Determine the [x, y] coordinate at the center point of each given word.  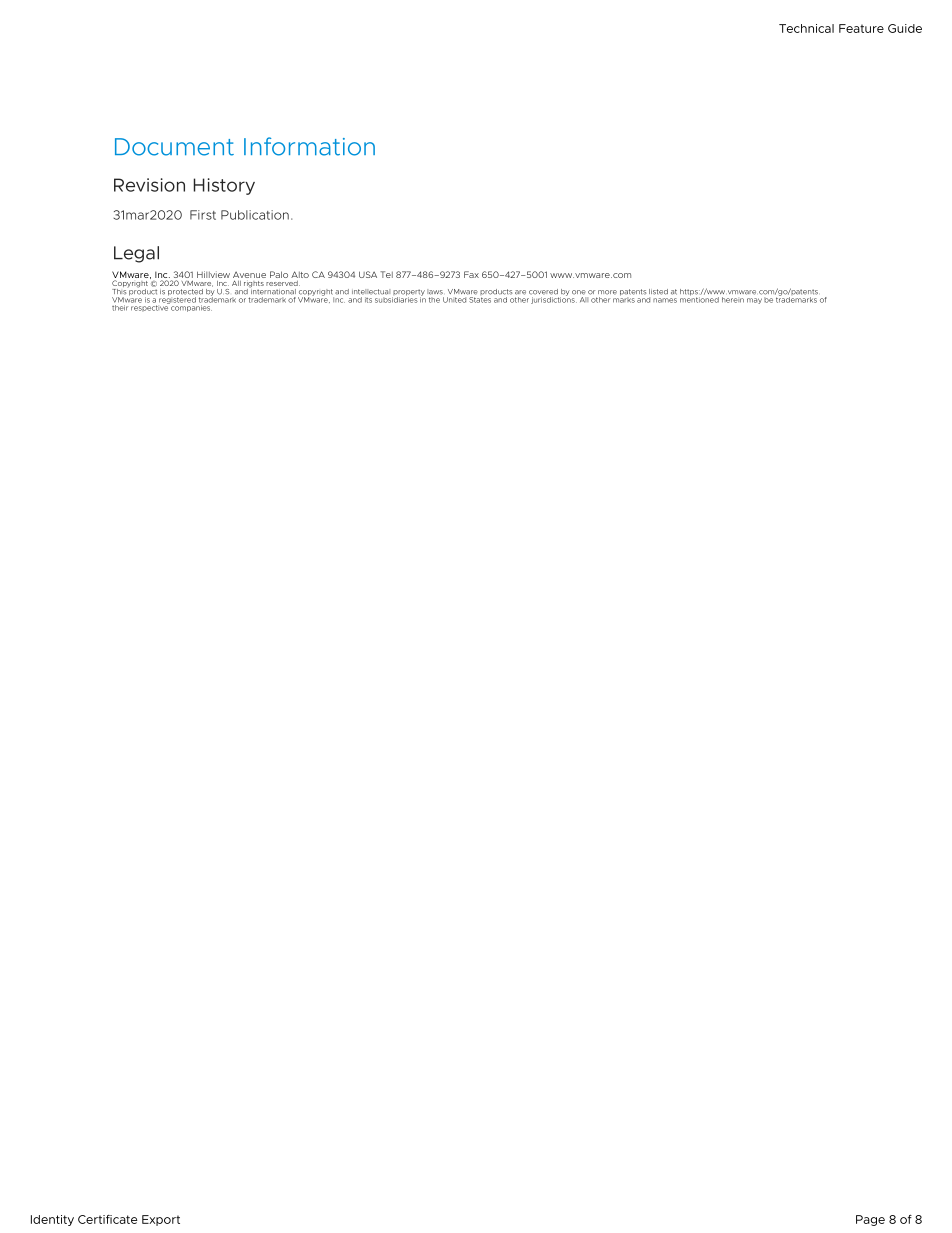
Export [161, 1220]
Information [309, 146]
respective [150, 307]
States [479, 298]
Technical [806, 28]
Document [174, 147]
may [754, 301]
